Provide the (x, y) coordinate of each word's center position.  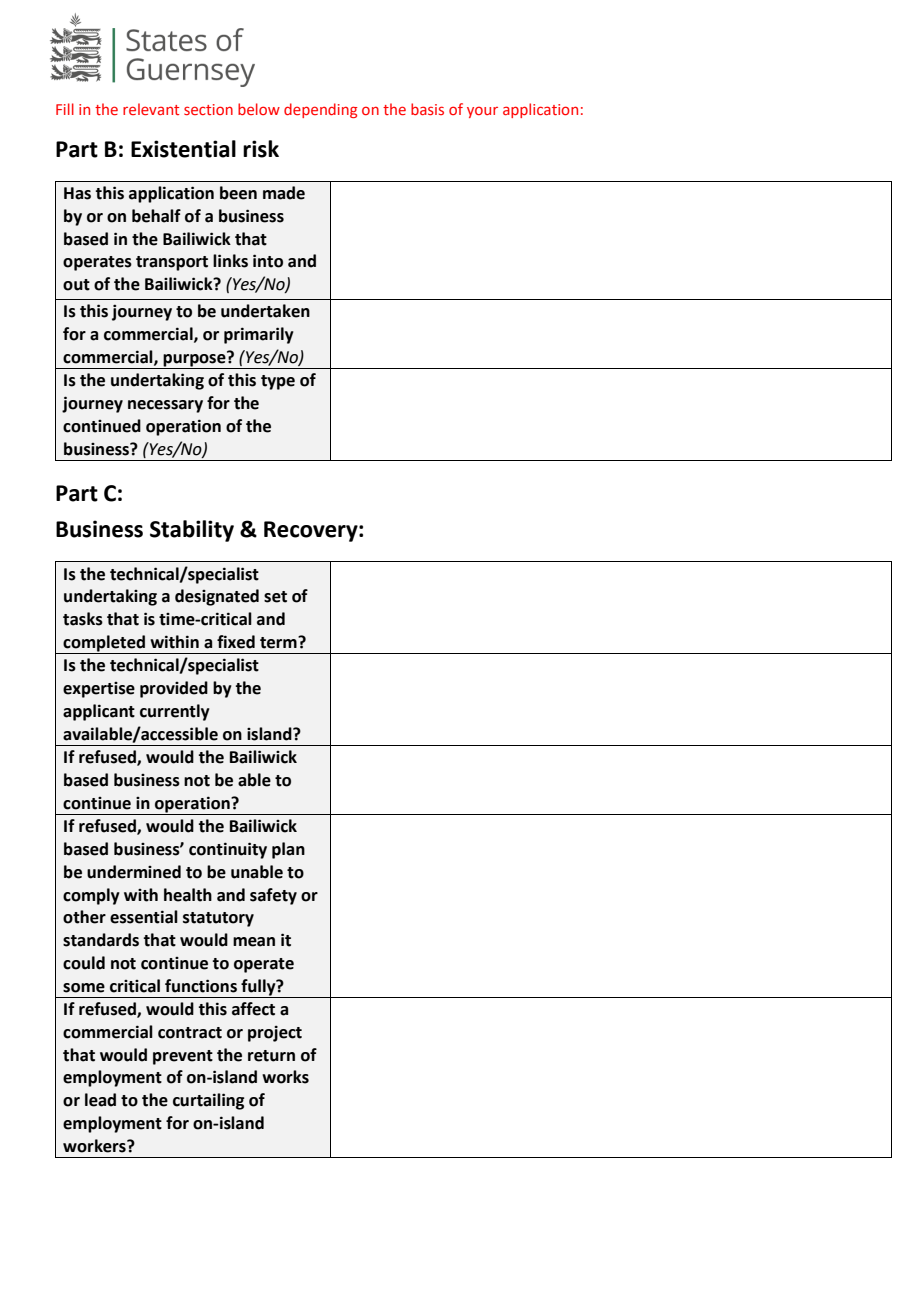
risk (261, 149)
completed (104, 643)
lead (100, 1100)
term (279, 642)
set (275, 597)
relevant (151, 109)
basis (427, 109)
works (285, 1077)
